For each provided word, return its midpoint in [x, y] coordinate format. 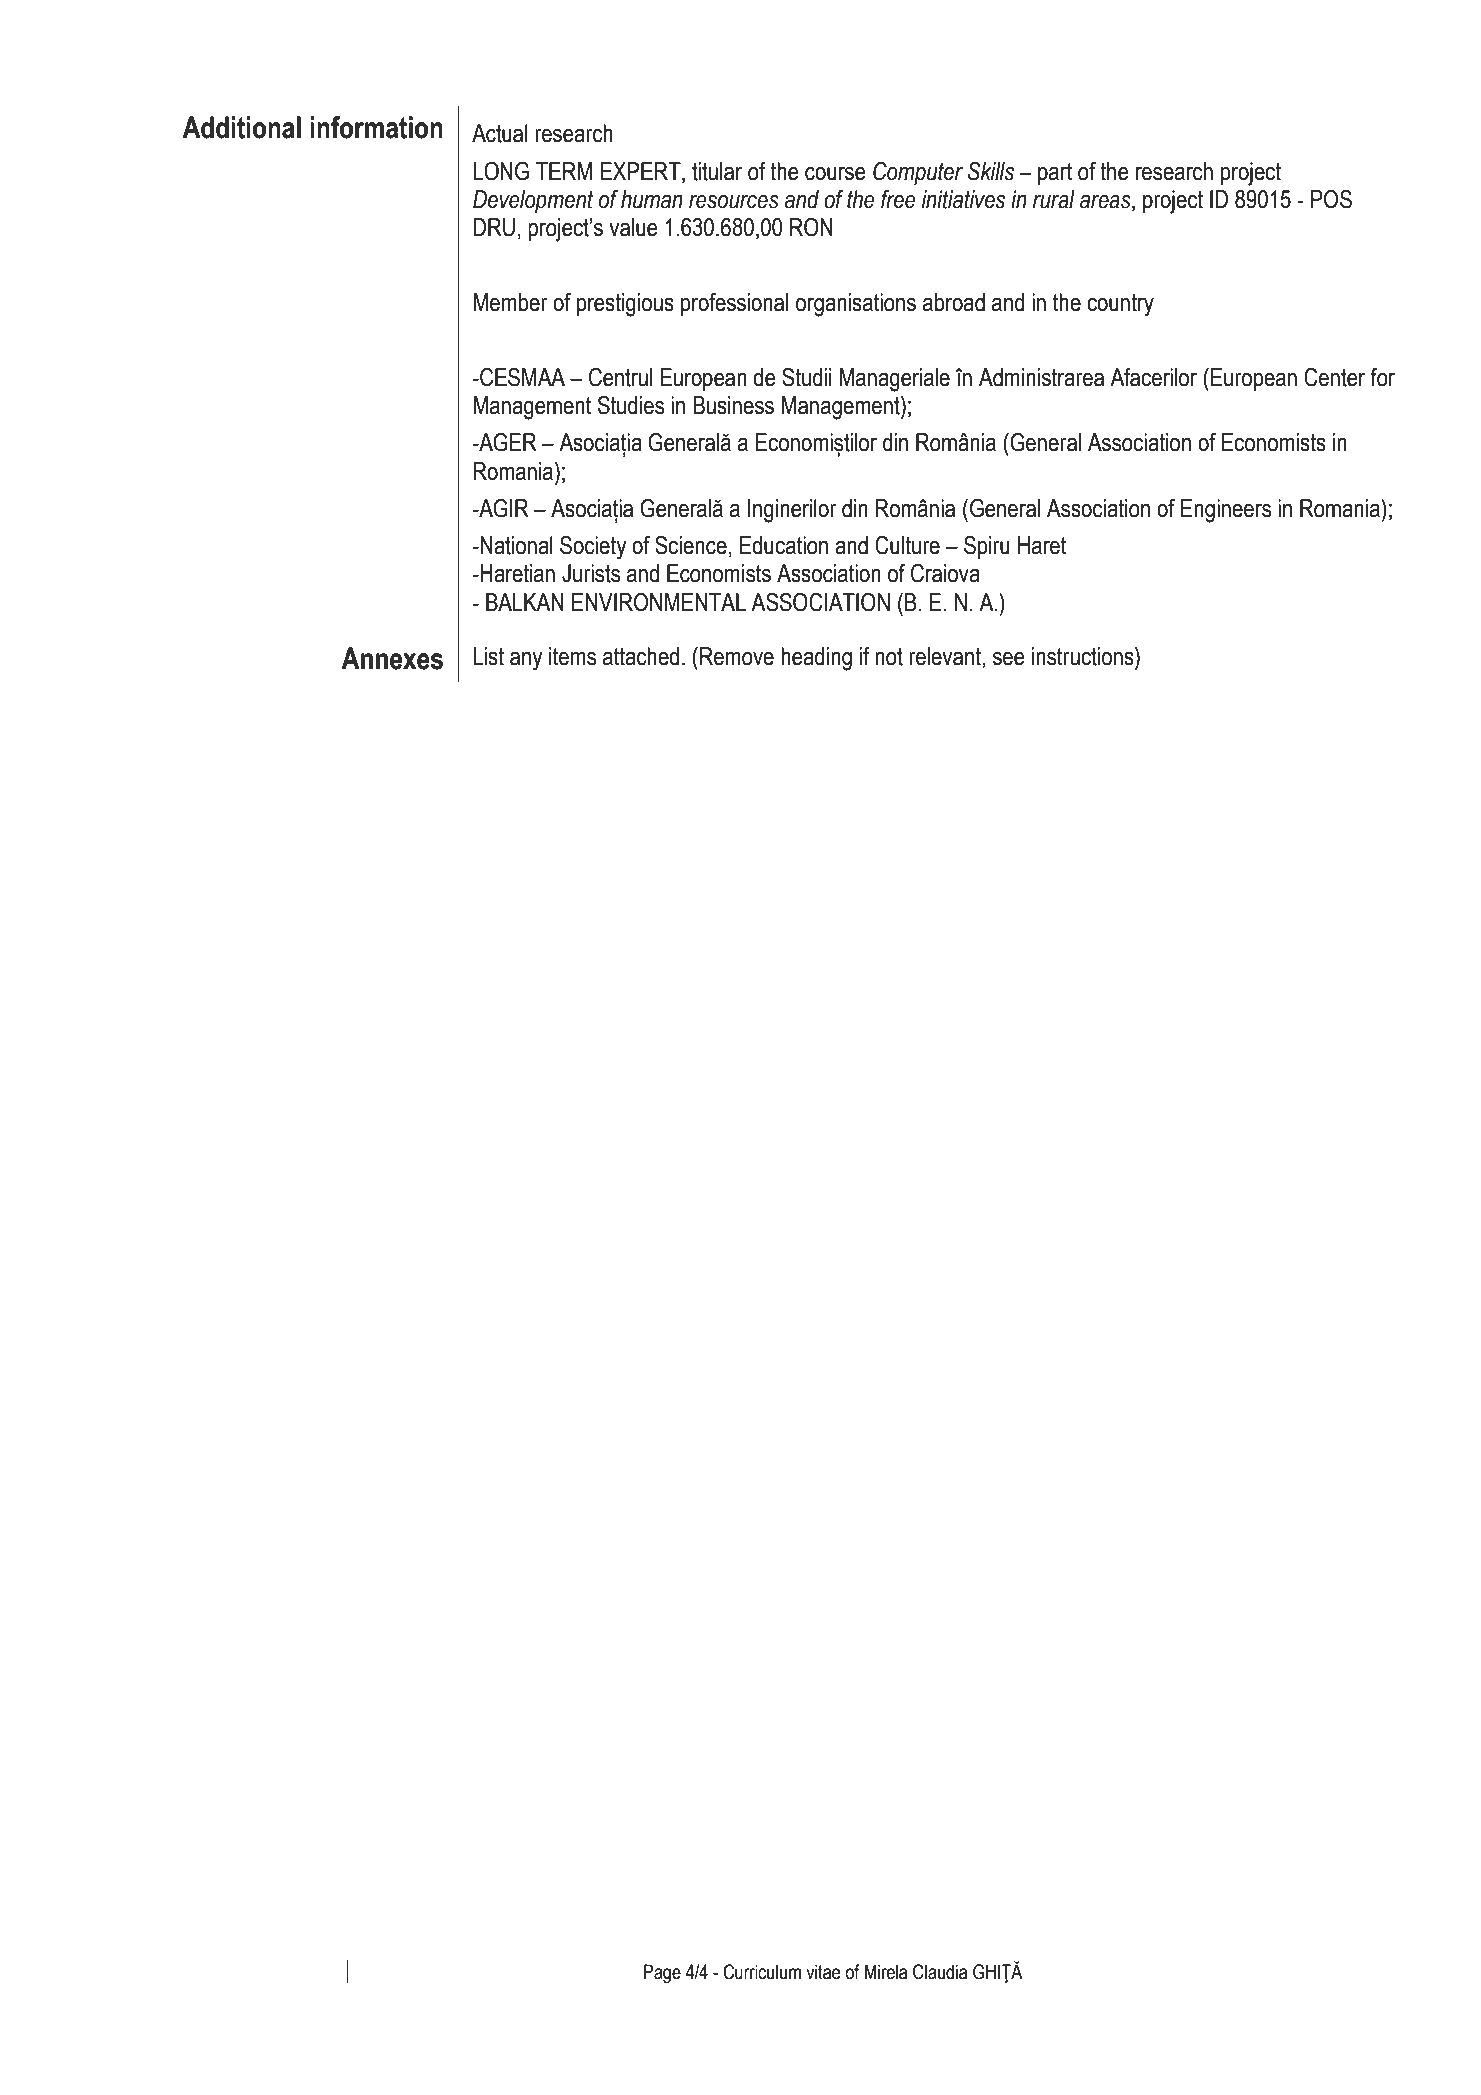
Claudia [940, 1972]
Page [662, 1974]
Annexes [392, 658]
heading [816, 659]
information [376, 127]
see [1009, 659]
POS [1331, 199]
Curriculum [762, 1972]
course [835, 174]
